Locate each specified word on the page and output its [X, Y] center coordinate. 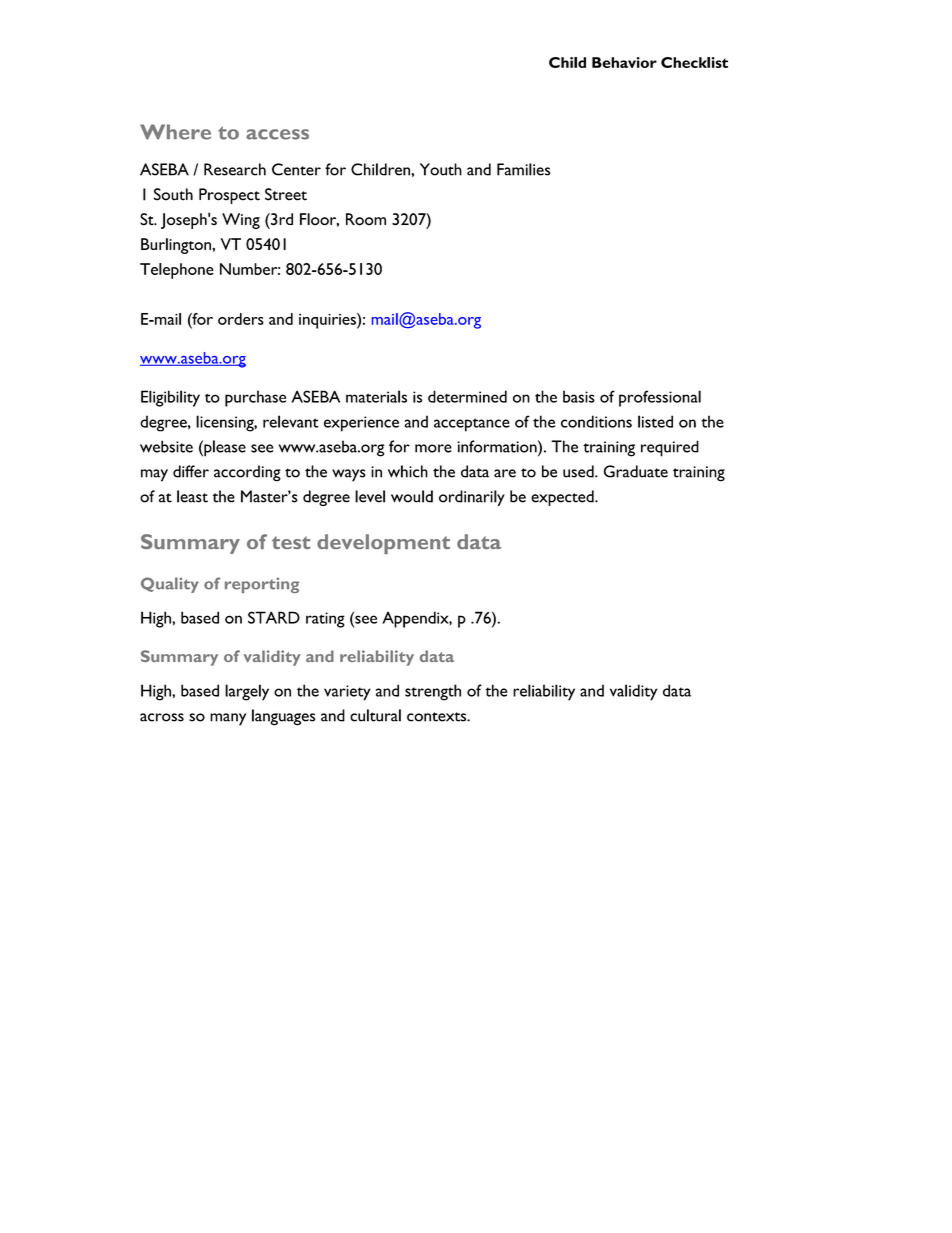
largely [247, 692]
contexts [437, 717]
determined [467, 396]
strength [433, 692]
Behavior [624, 62]
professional [660, 398]
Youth [441, 169]
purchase [255, 398]
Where [175, 132]
